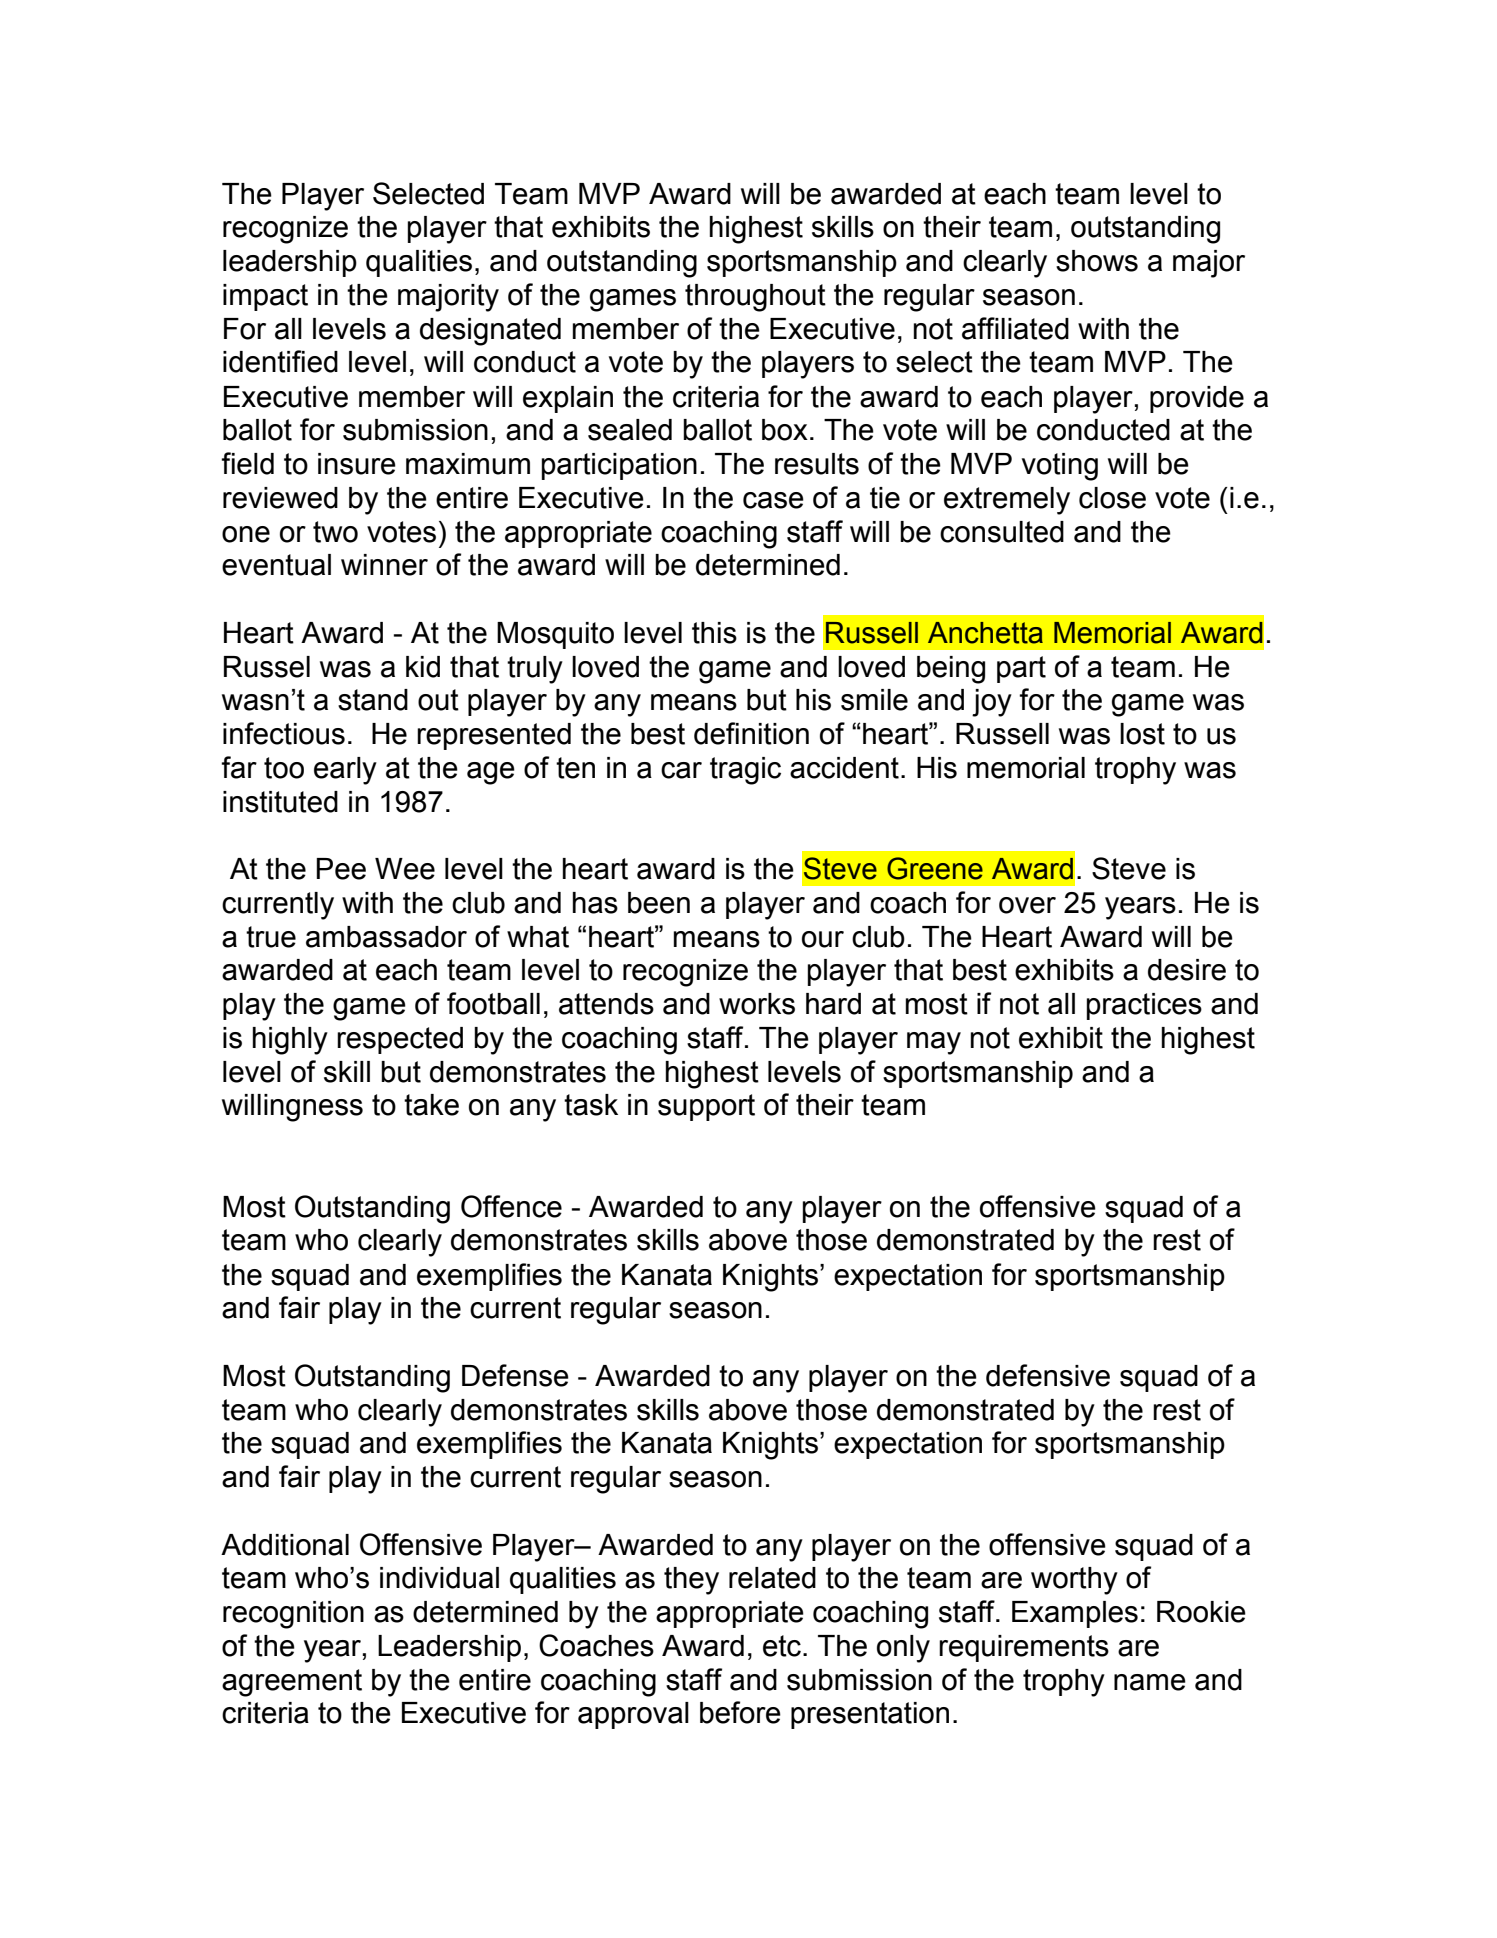 This screenshot has width=1497, height=1938. I want to click on name, so click(1150, 1682).
